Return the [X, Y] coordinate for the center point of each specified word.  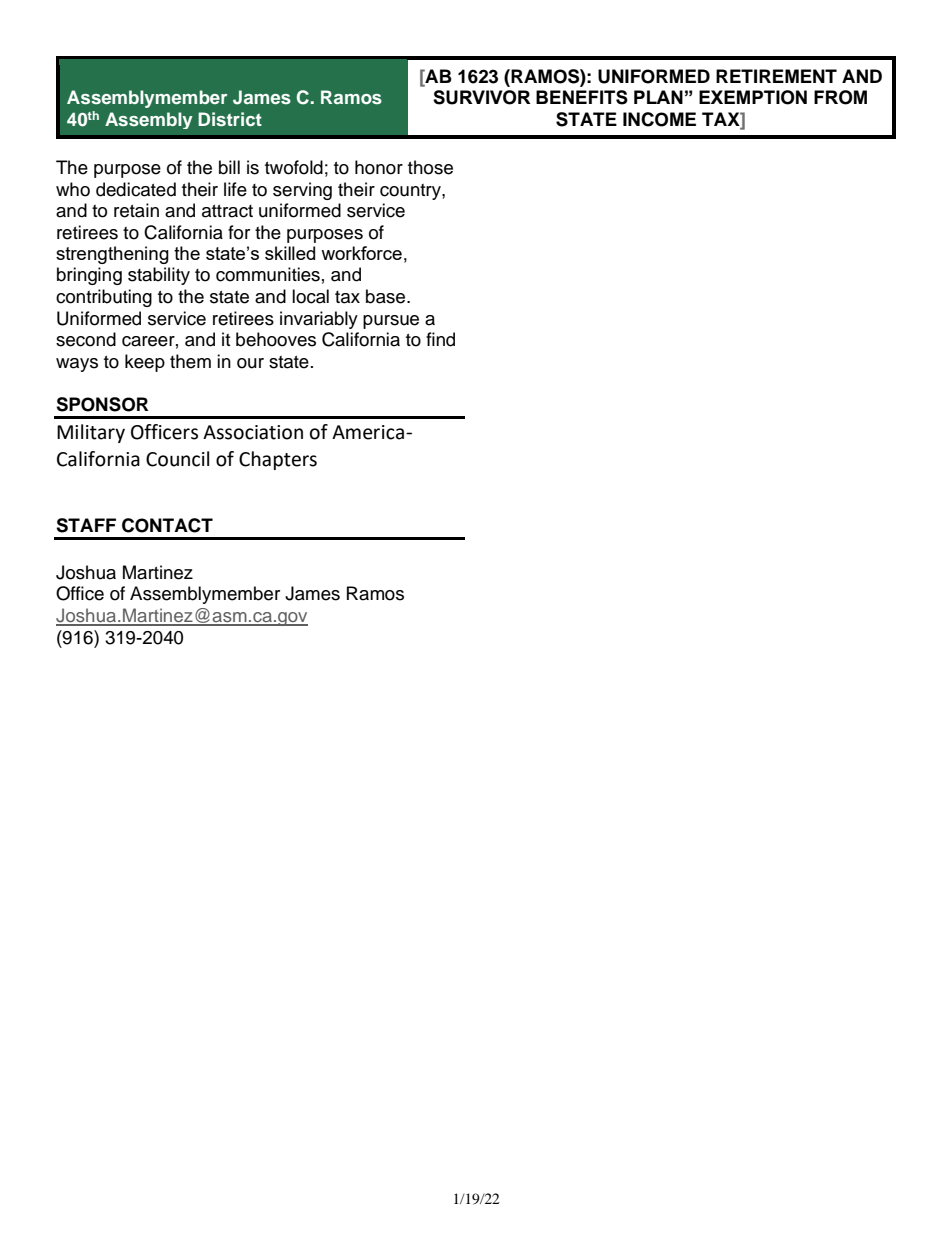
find [440, 339]
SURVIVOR [482, 97]
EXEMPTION [753, 97]
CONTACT [167, 525]
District [230, 119]
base [387, 296]
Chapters [278, 460]
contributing [104, 298]
